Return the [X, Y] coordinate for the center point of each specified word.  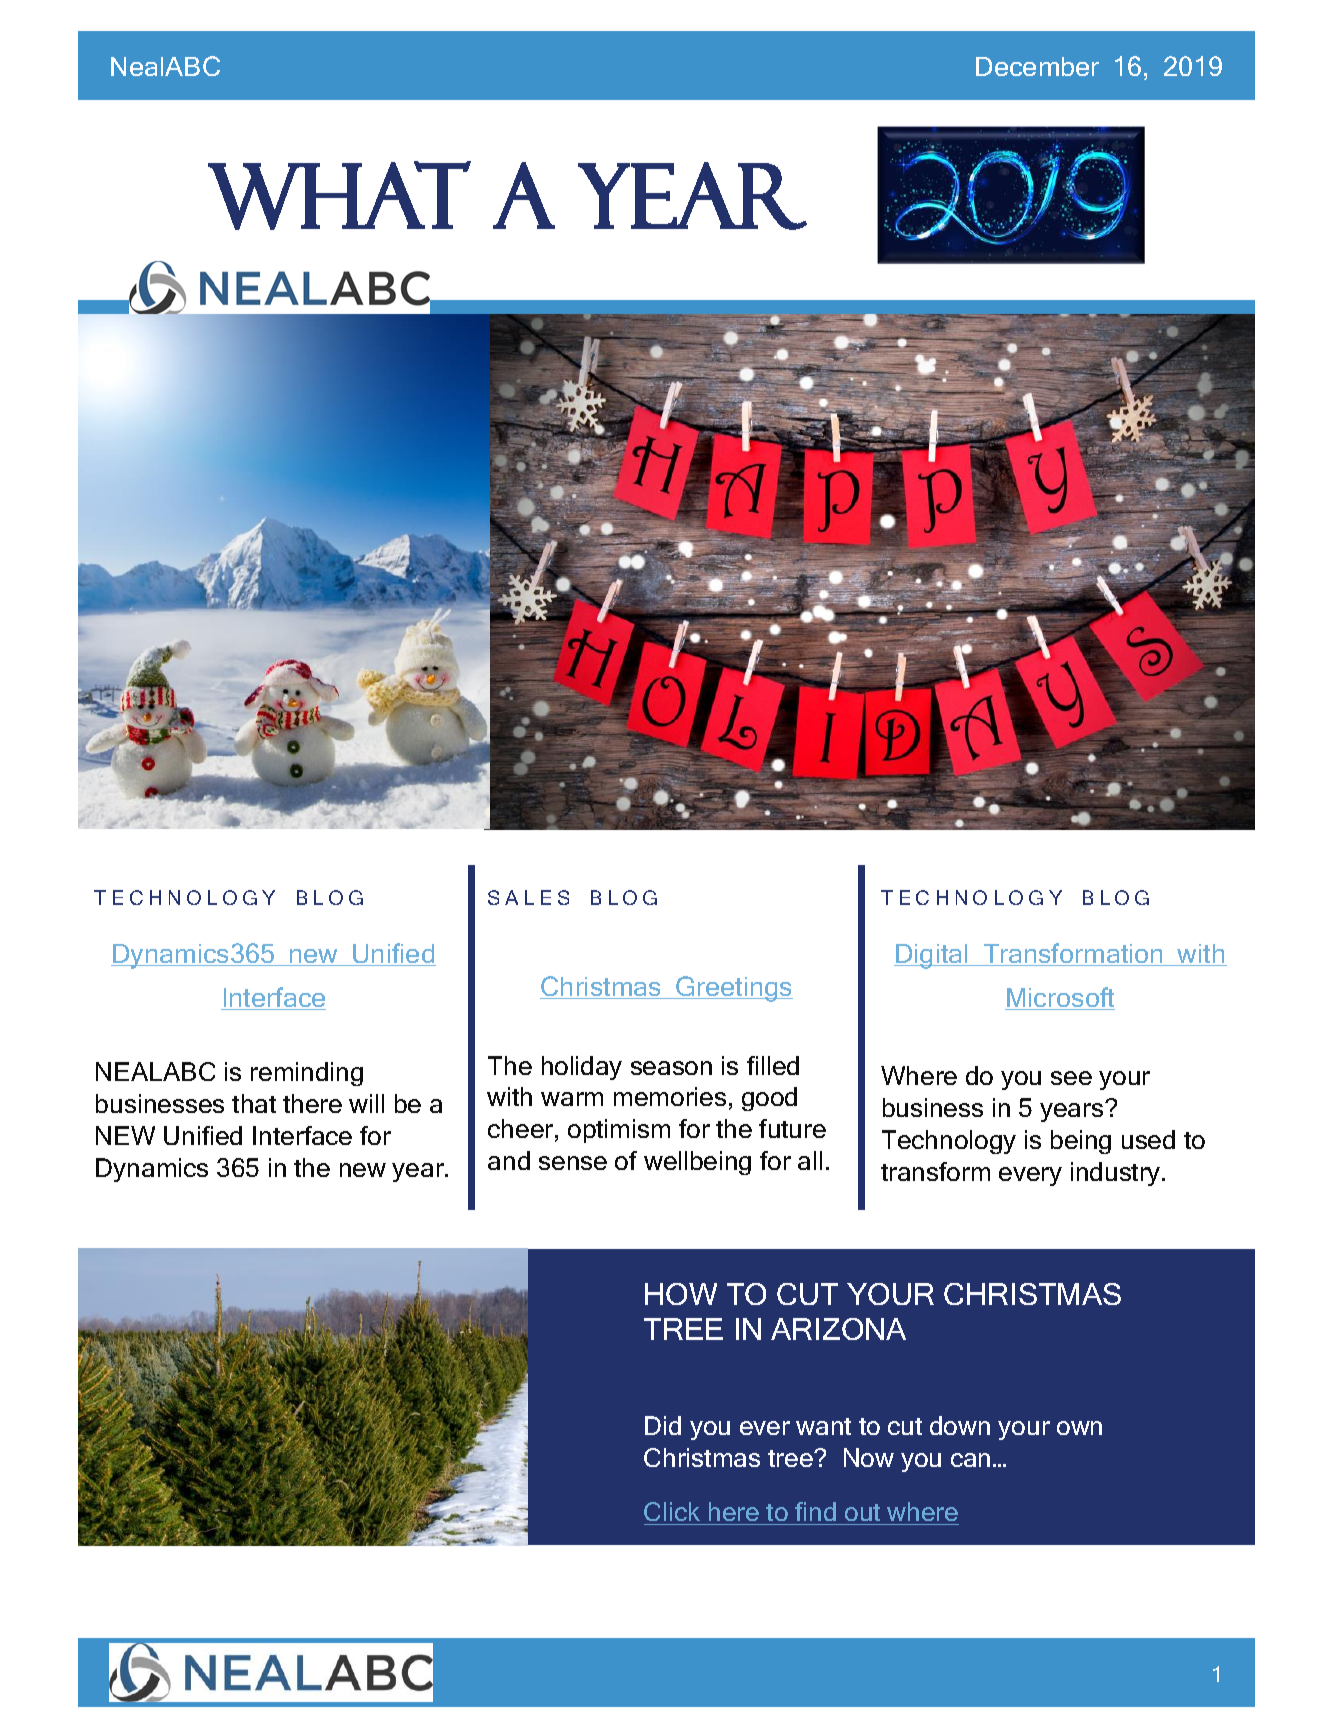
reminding [307, 1074]
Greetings [733, 989]
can [970, 1460]
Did [663, 1425]
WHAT [339, 195]
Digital [932, 956]
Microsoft [1060, 998]
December [1037, 66]
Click [672, 1511]
